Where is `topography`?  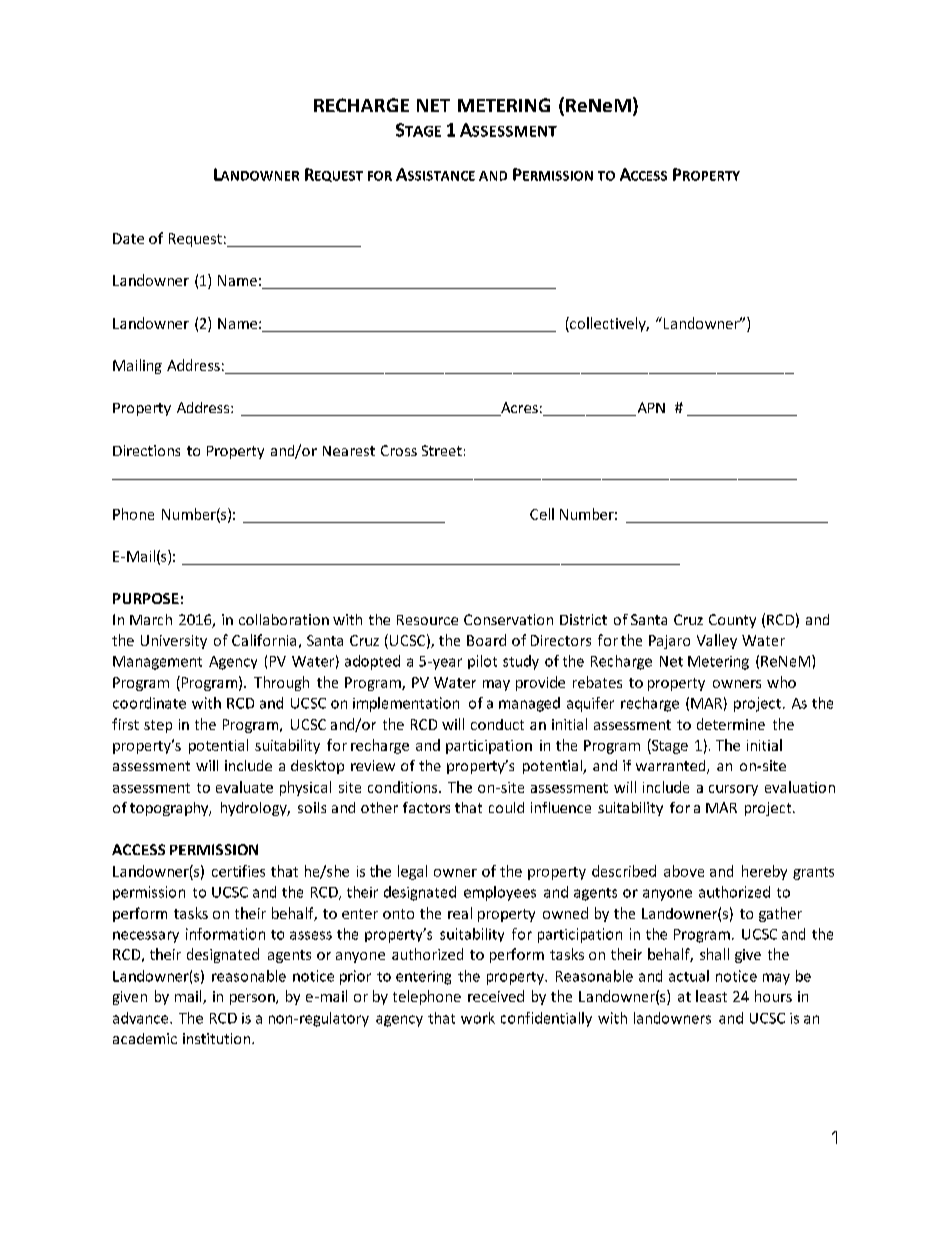
topography is located at coordinates (170, 809).
